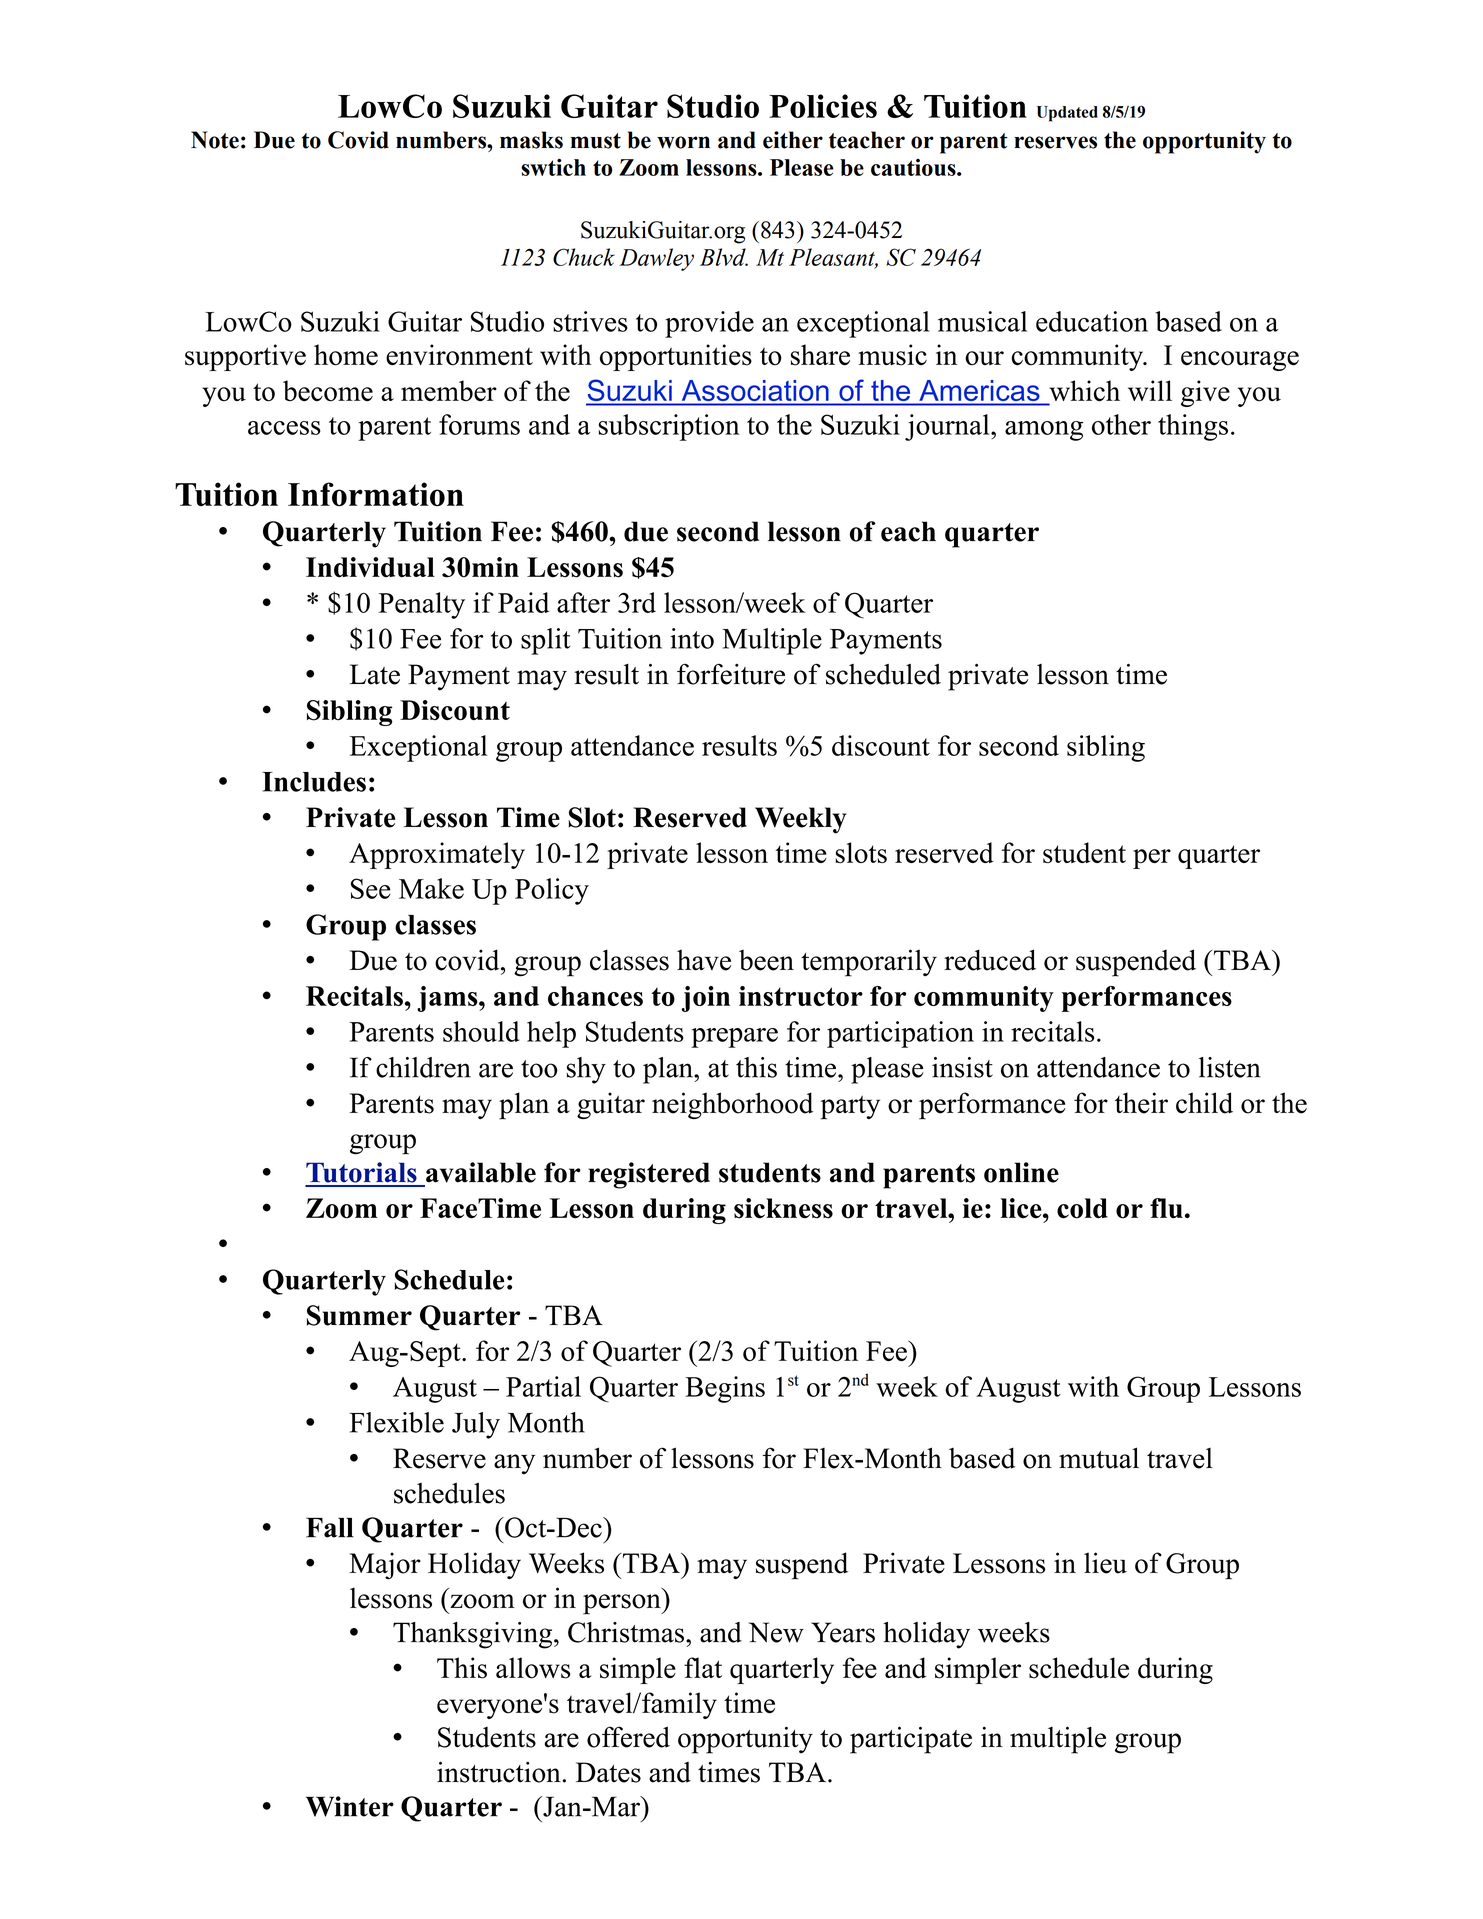 The height and width of the document is (1919, 1483). What do you see at coordinates (990, 960) in the document?
I see `reduced` at bounding box center [990, 960].
